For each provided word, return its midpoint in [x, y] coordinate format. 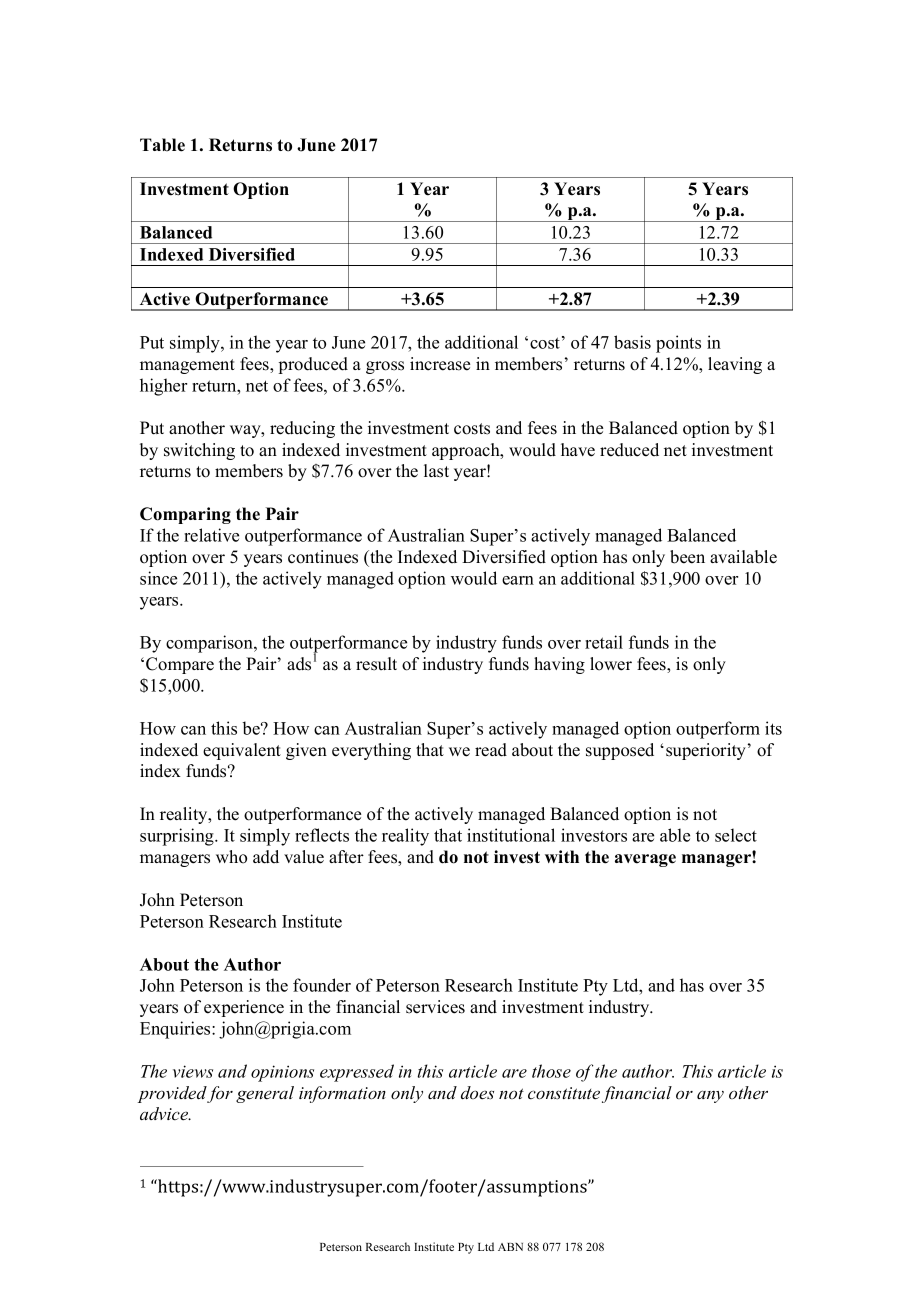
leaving [735, 365]
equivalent [242, 751]
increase [440, 364]
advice [165, 1114]
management [187, 366]
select [736, 835]
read [491, 750]
